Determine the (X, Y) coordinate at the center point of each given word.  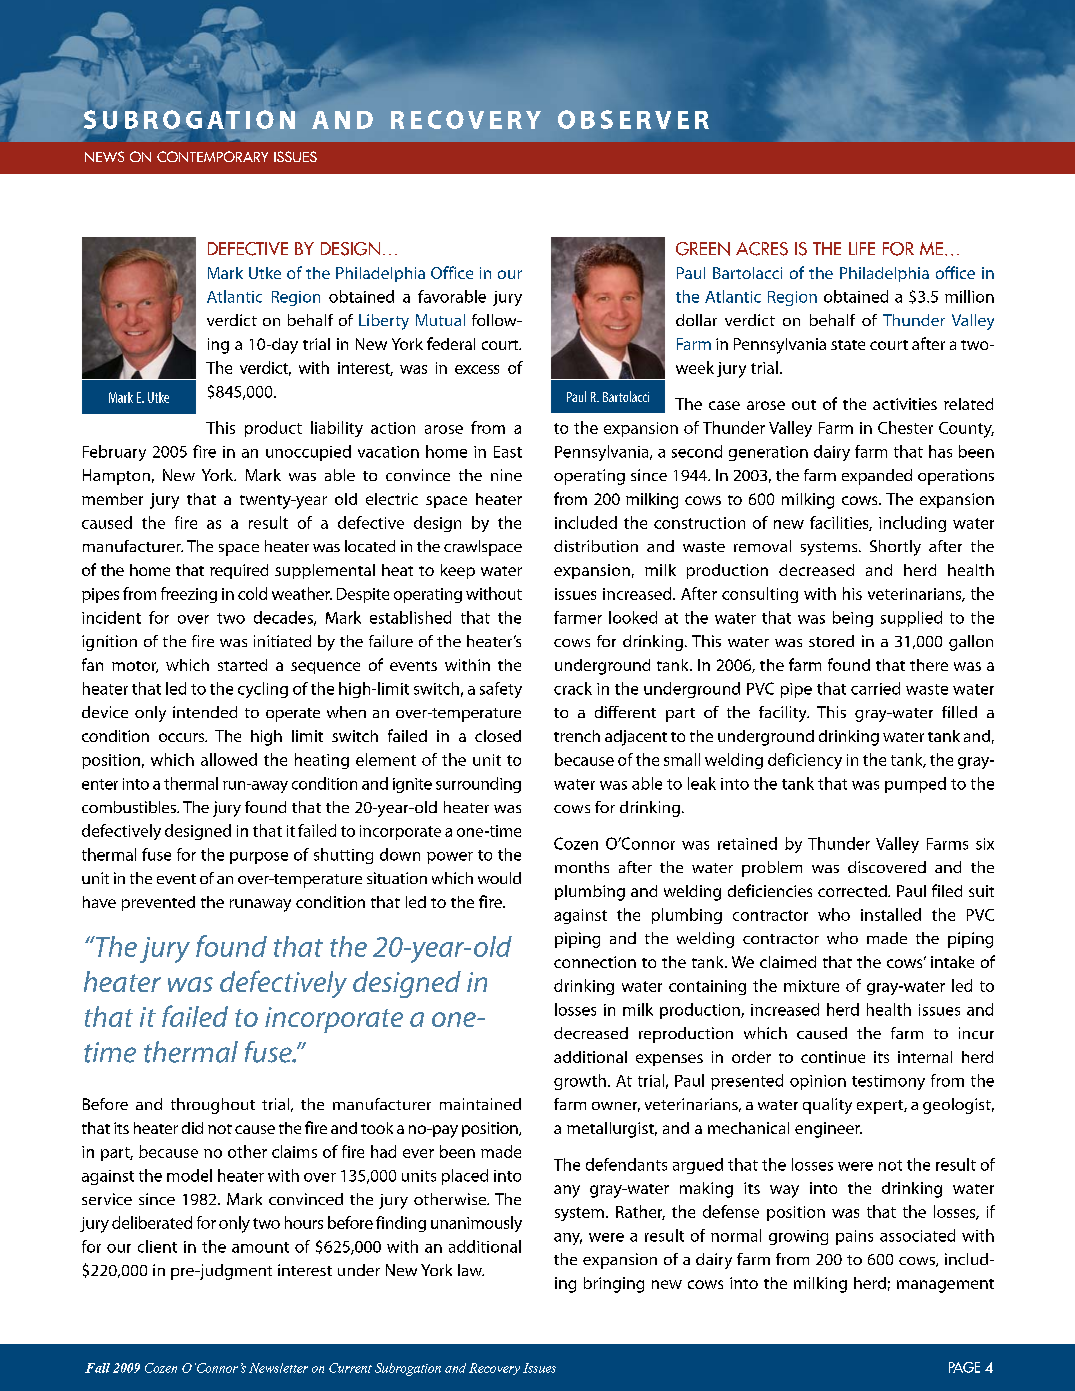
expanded (877, 477)
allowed (229, 759)
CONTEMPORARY (212, 156)
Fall (97, 1368)
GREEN (703, 249)
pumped (915, 785)
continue (833, 1057)
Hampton (116, 477)
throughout (213, 1106)
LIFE (862, 248)
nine (506, 475)
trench (577, 736)
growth (580, 1082)
